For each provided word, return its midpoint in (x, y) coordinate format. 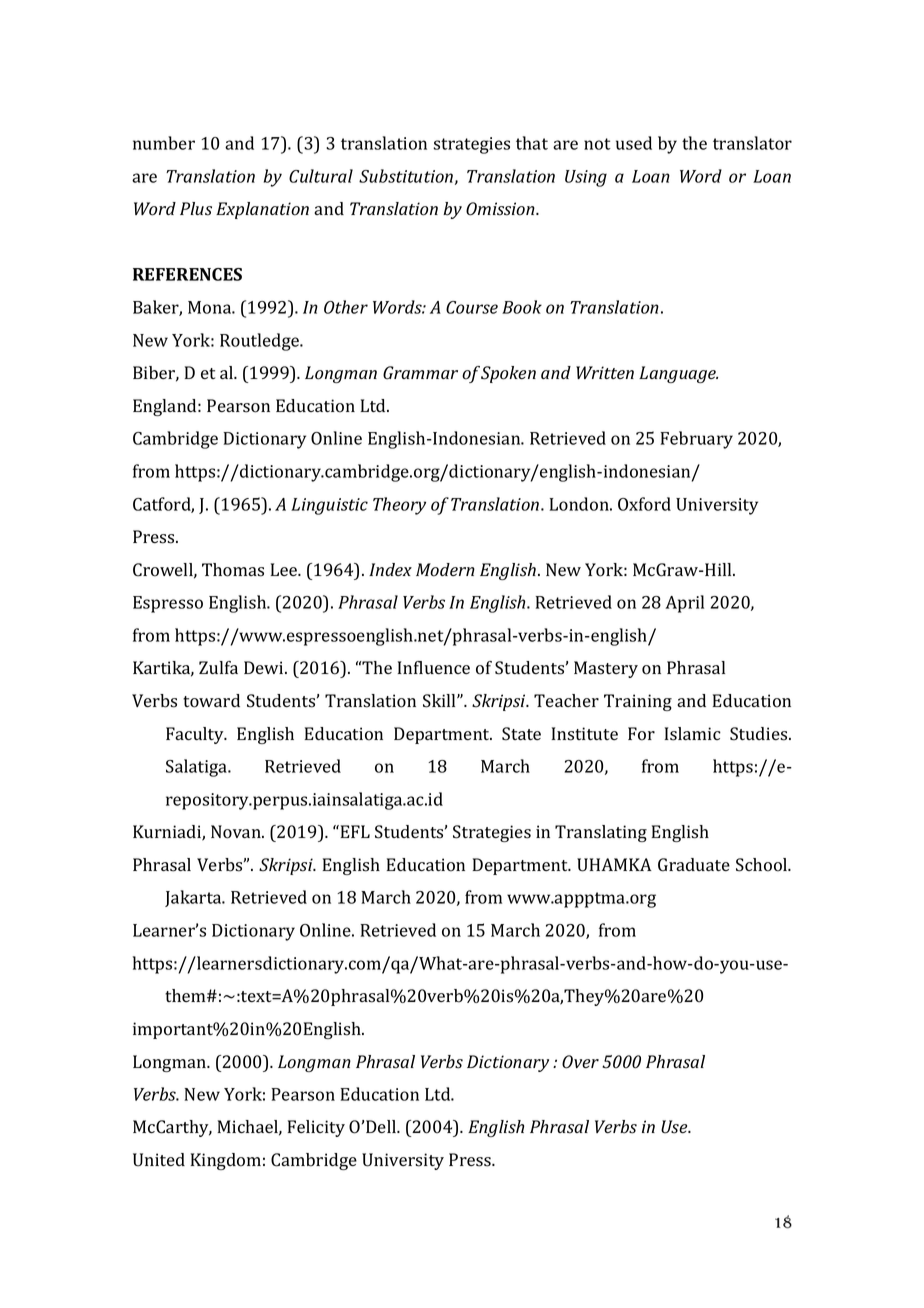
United (159, 1160)
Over (580, 1062)
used (634, 143)
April (684, 604)
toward (211, 701)
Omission (501, 209)
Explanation (262, 210)
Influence (434, 667)
